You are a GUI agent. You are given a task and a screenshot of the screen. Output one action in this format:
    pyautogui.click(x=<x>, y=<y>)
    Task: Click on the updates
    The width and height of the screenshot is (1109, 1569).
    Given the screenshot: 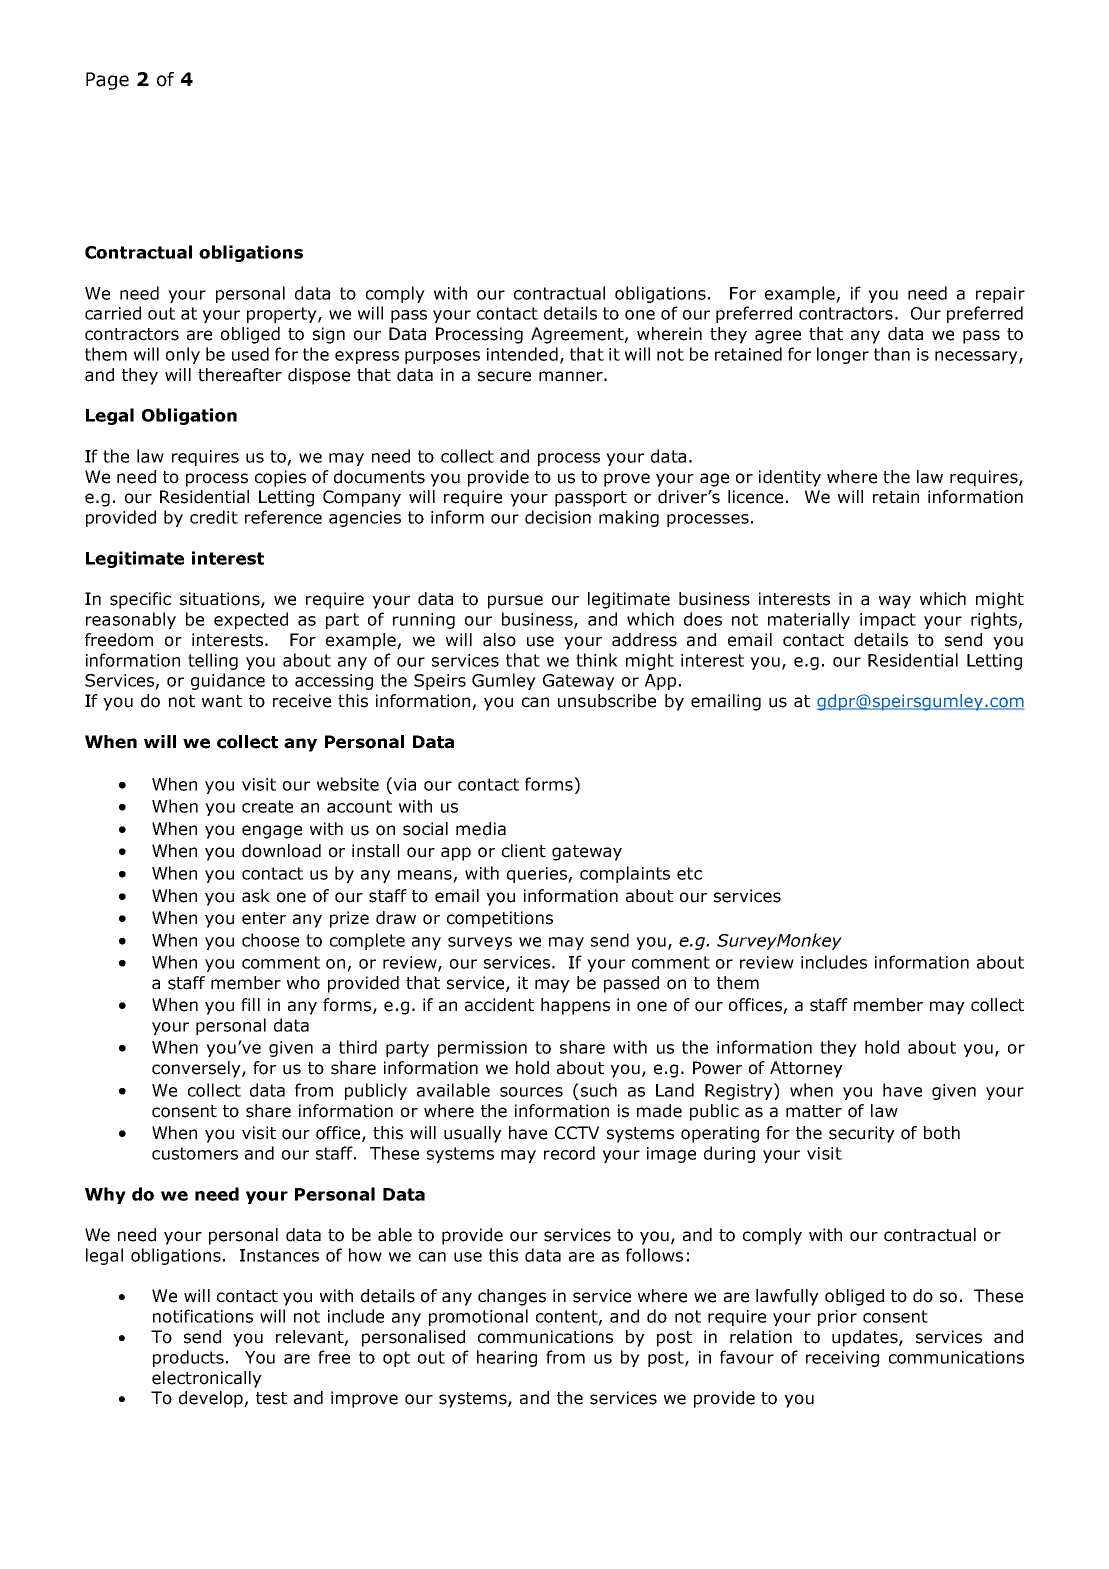 What is the action you would take?
    pyautogui.click(x=866, y=1338)
